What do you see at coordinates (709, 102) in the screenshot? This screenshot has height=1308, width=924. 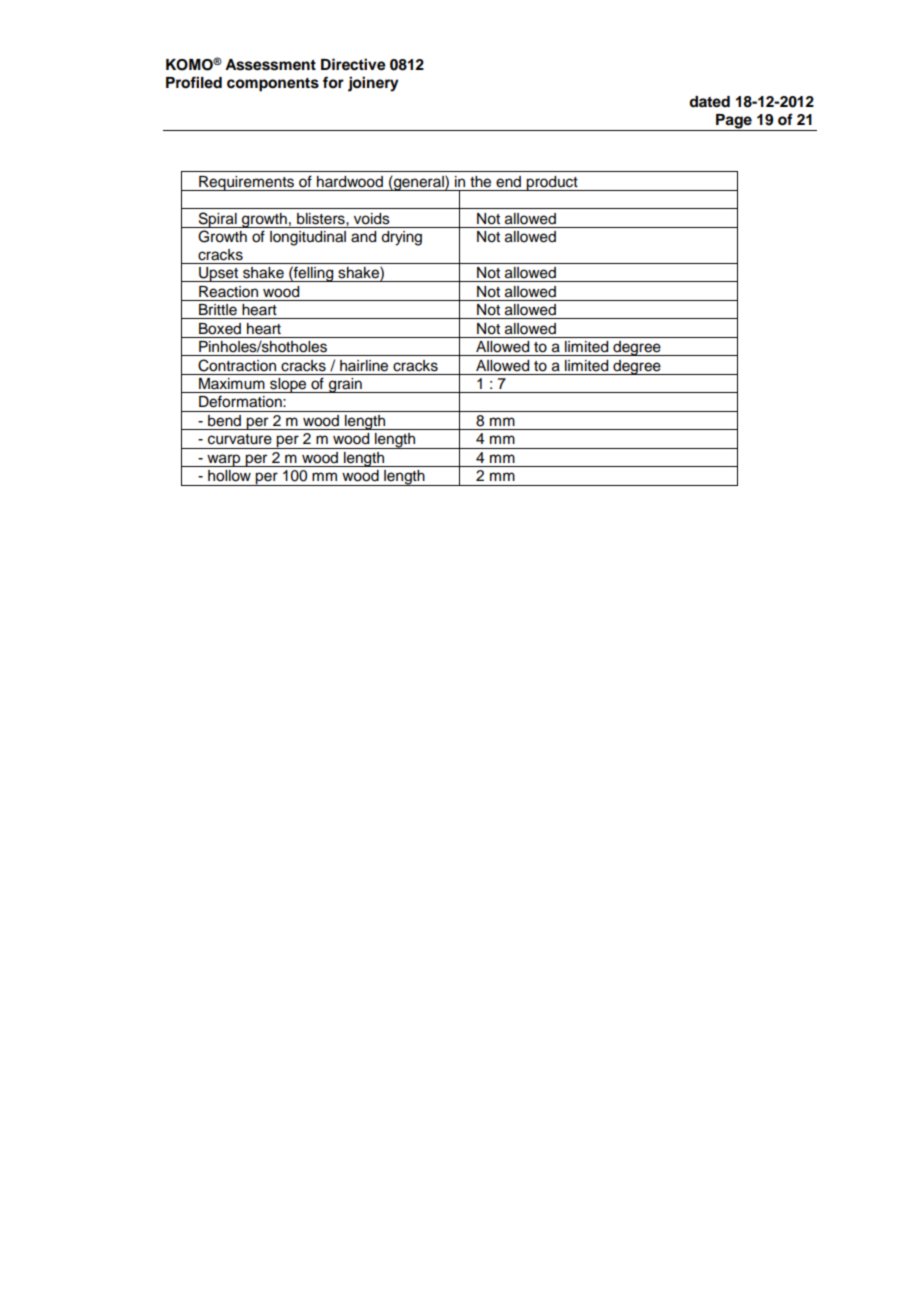 I see `dated` at bounding box center [709, 102].
